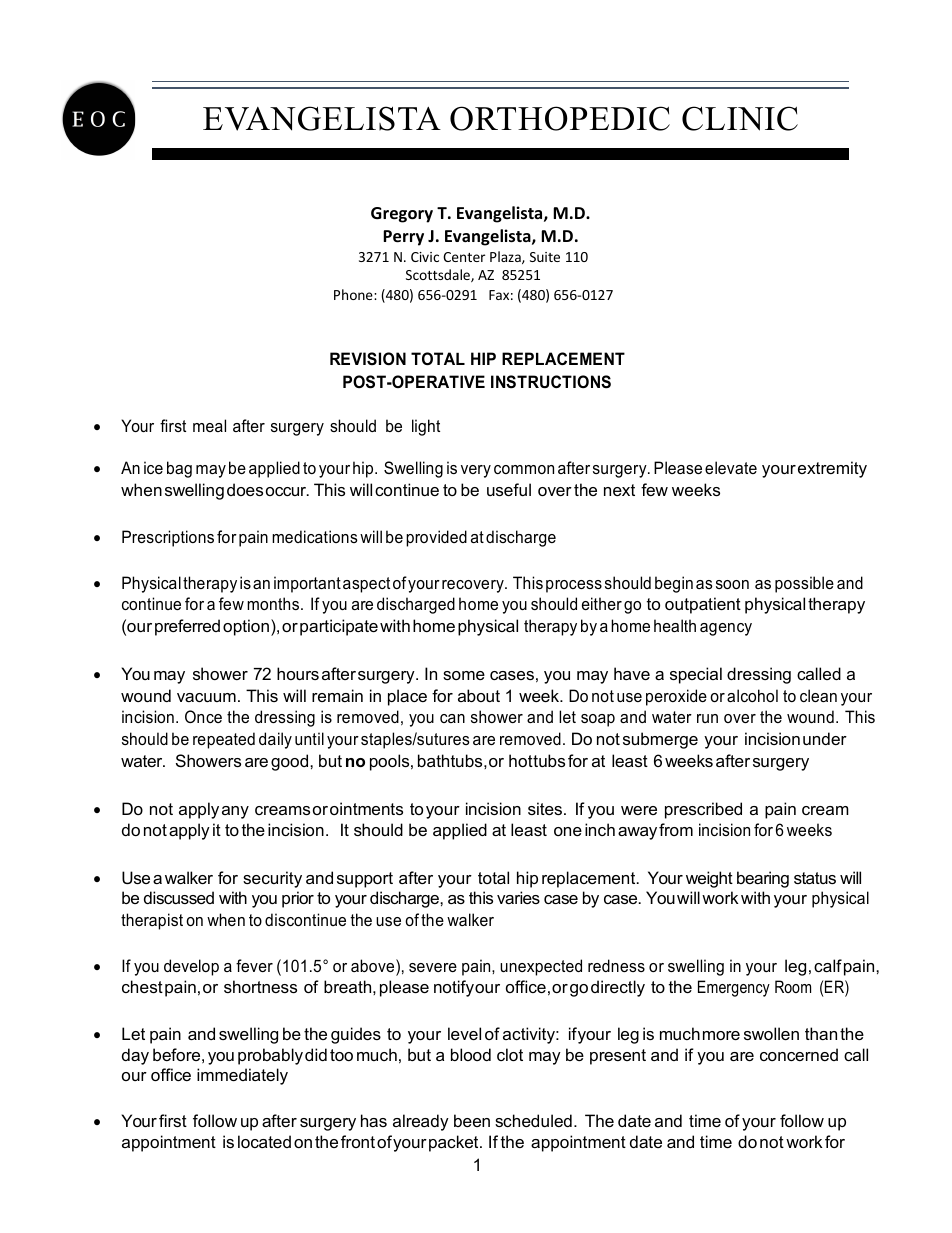 Image resolution: width=952 pixels, height=1233 pixels. I want to click on ORTHOPEDIC, so click(560, 118).
